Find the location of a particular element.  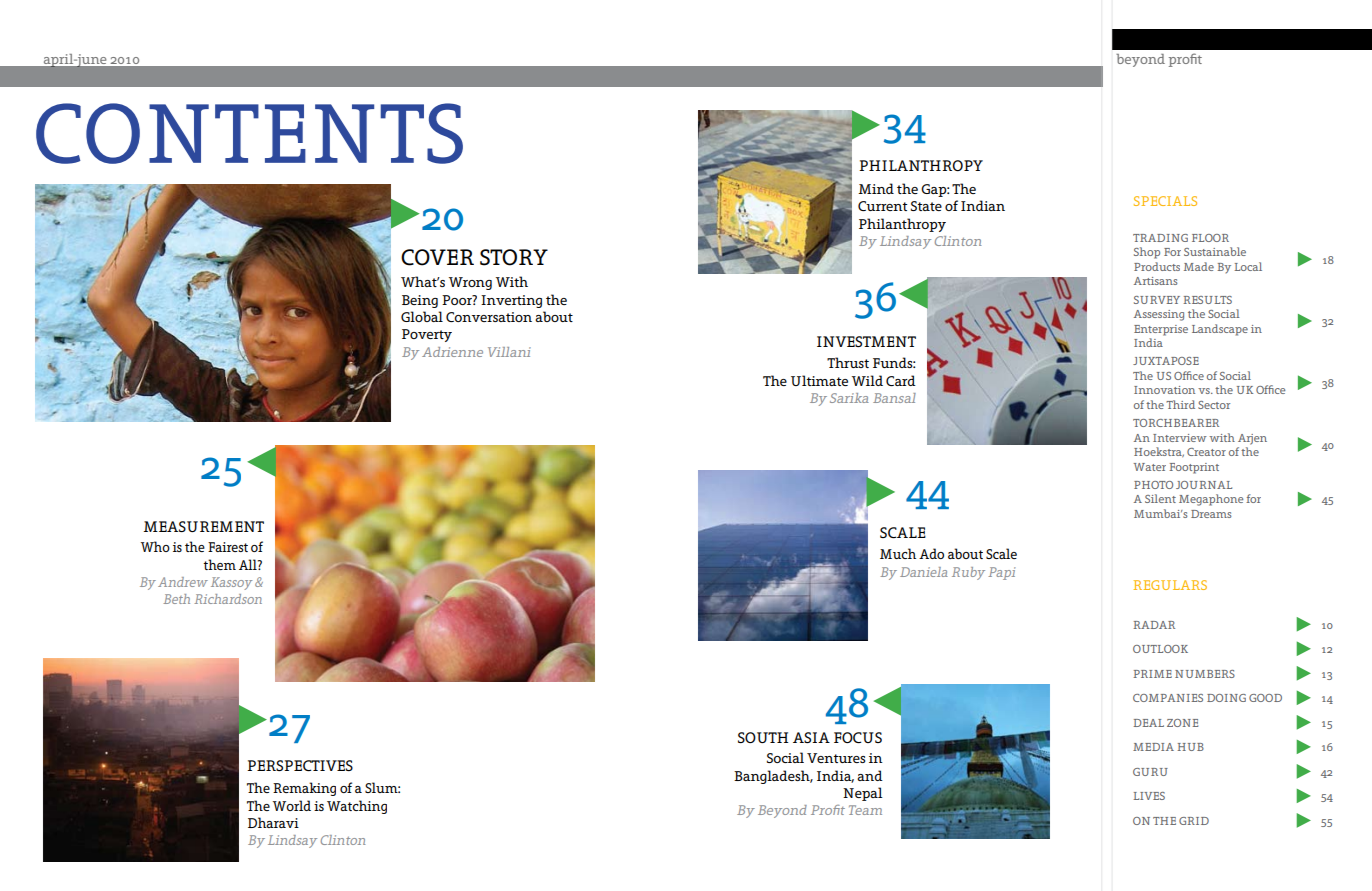

Mind is located at coordinates (876, 188).
